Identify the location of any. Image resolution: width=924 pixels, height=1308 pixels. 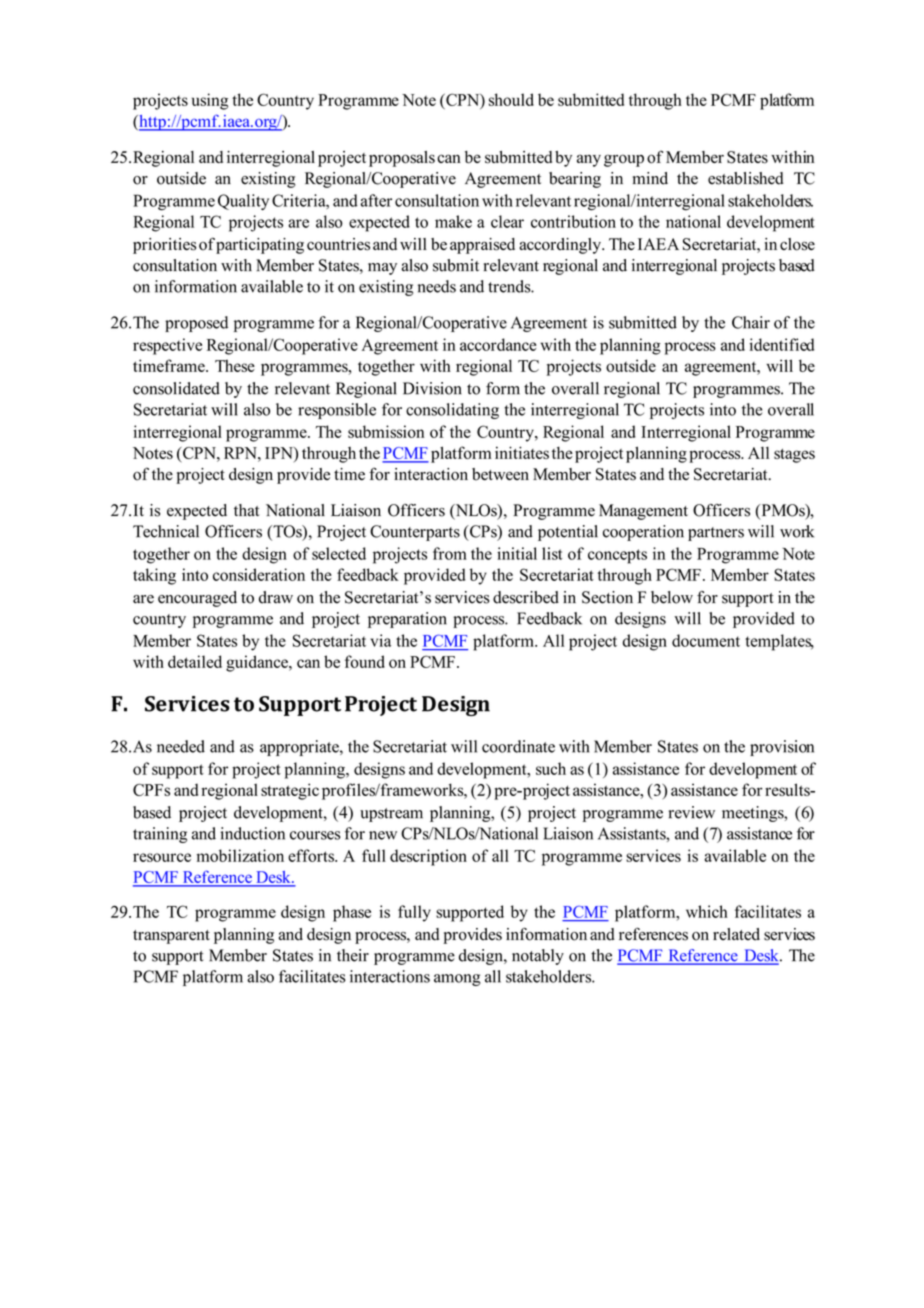
(589, 160).
